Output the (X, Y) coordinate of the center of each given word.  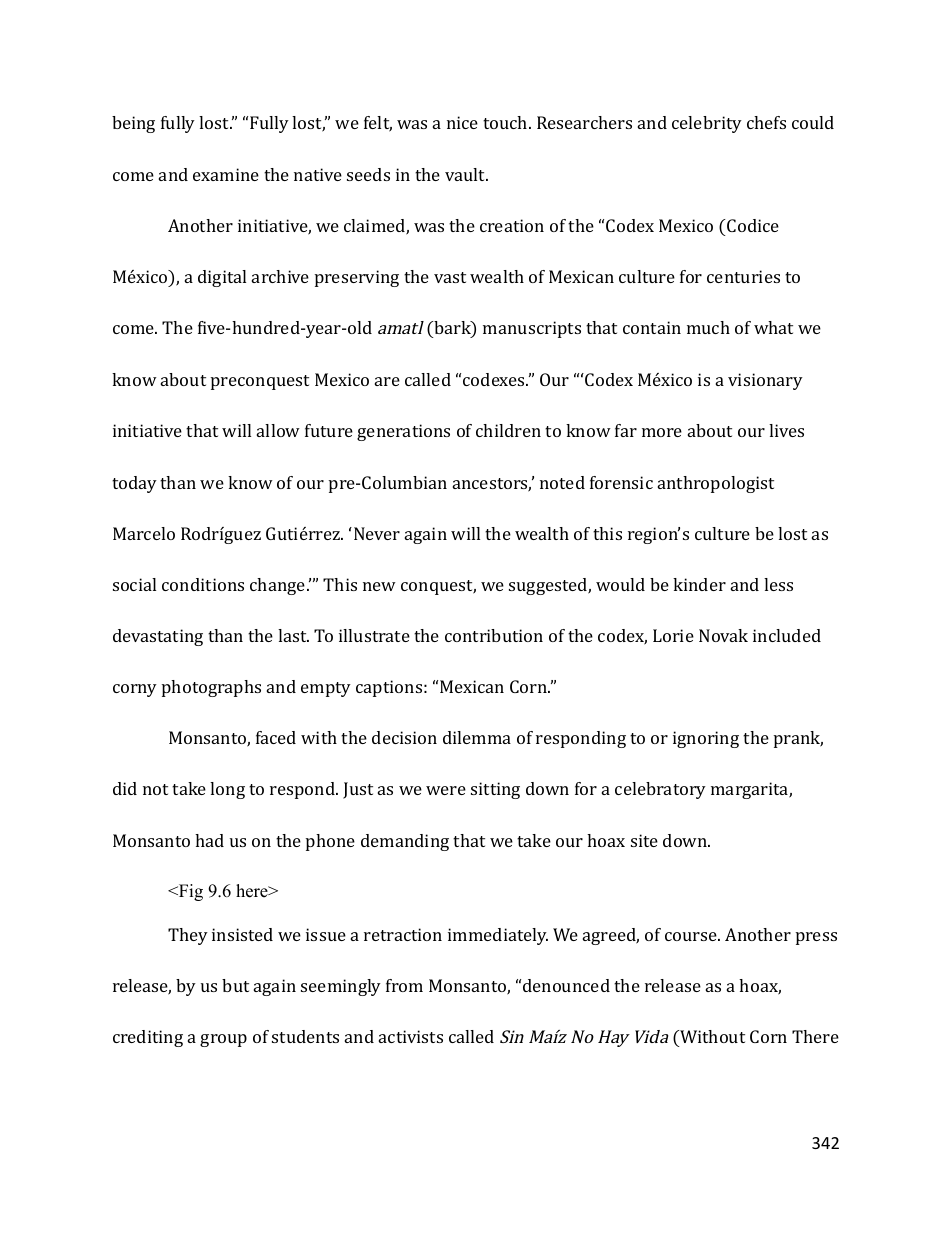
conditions (203, 584)
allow (278, 430)
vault (466, 174)
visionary (765, 381)
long (227, 790)
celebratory (660, 790)
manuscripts (532, 329)
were (446, 790)
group (223, 1040)
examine (226, 174)
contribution (494, 635)
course (692, 936)
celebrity (707, 124)
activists (411, 1036)
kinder (699, 584)
